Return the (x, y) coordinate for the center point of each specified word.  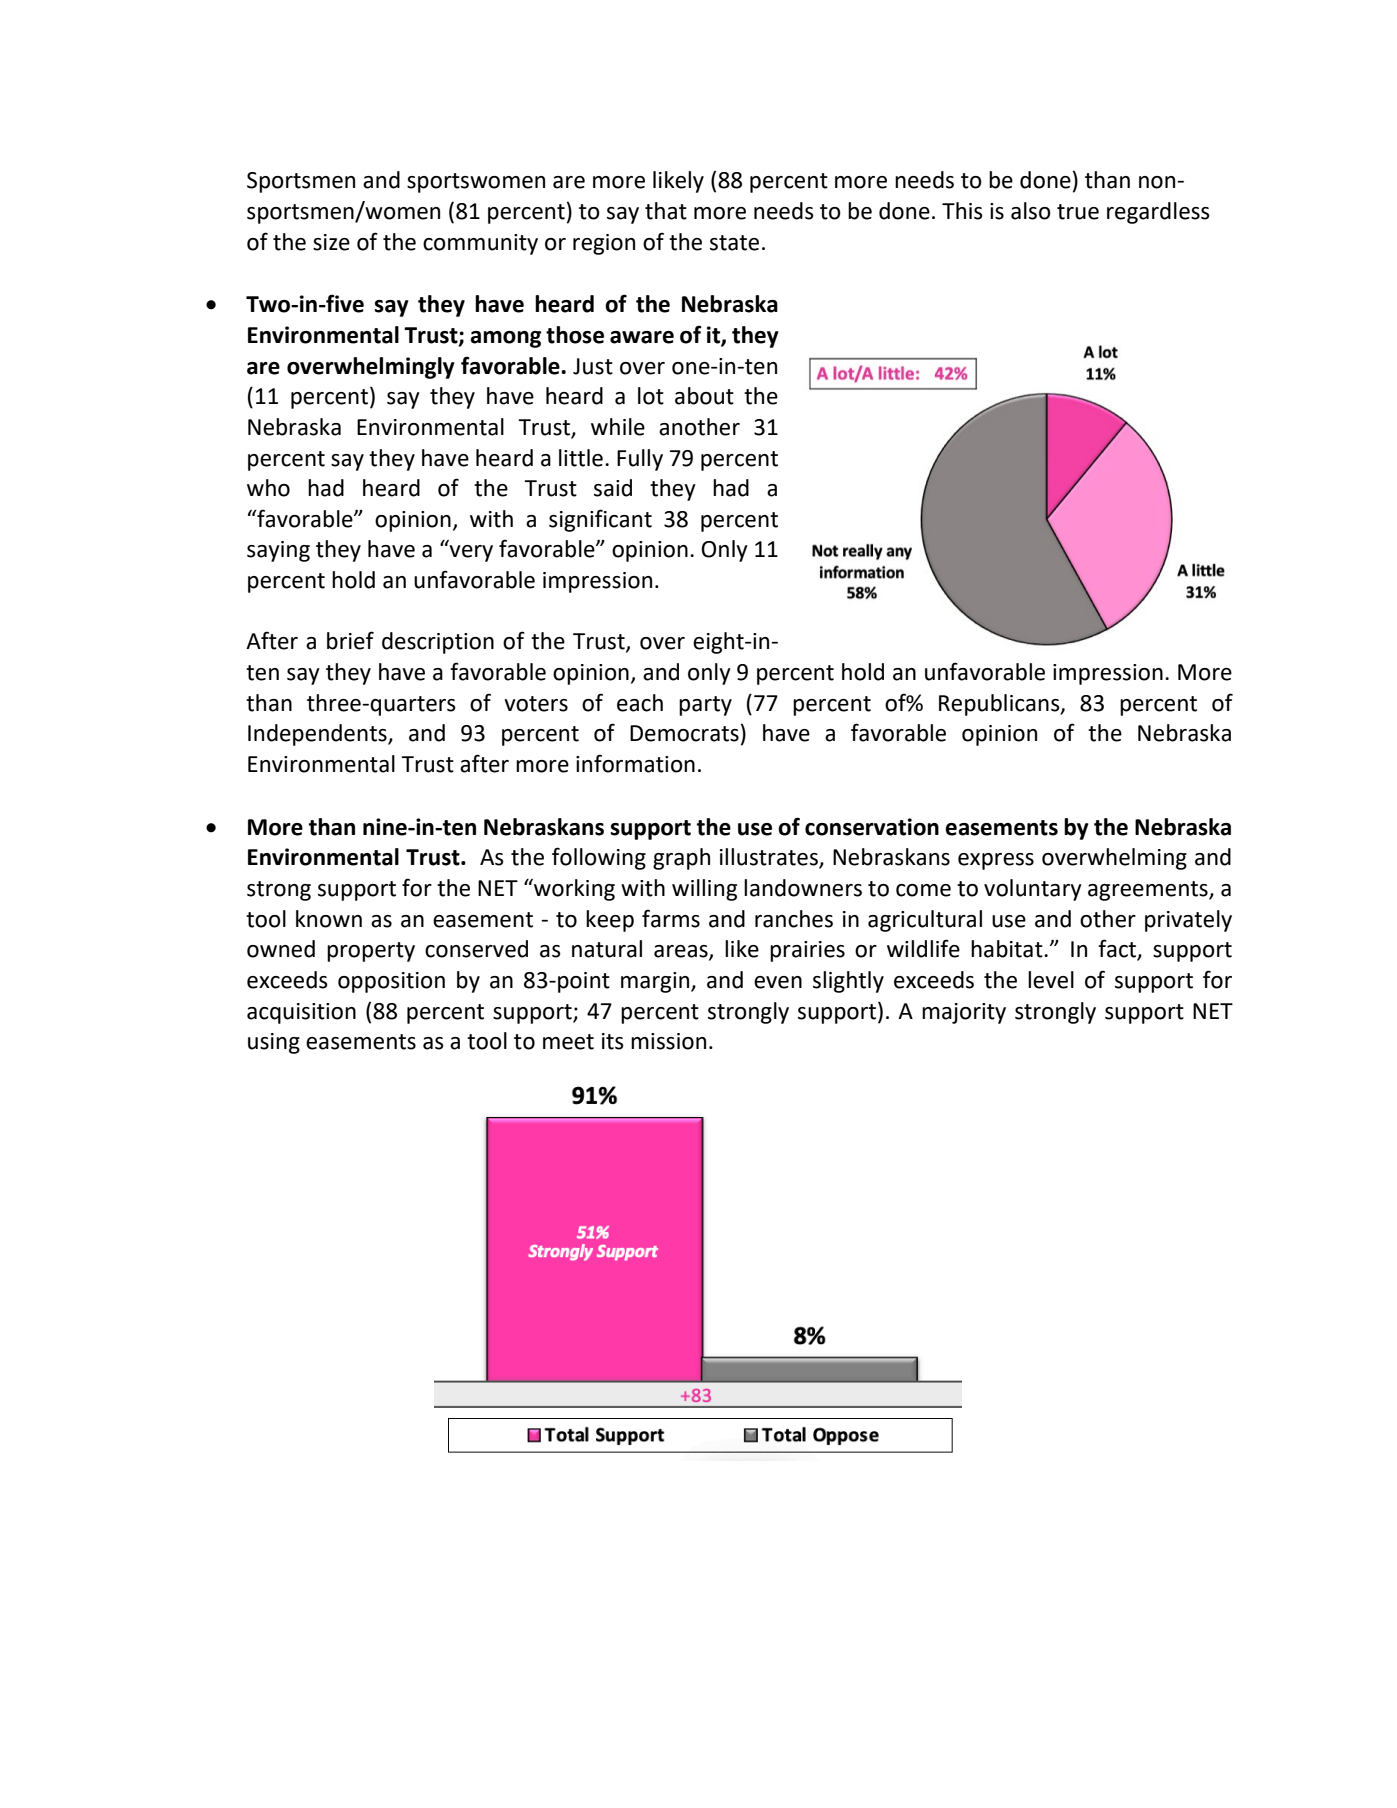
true (1078, 212)
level (1051, 980)
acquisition (301, 1013)
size (331, 242)
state (734, 243)
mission (668, 1041)
